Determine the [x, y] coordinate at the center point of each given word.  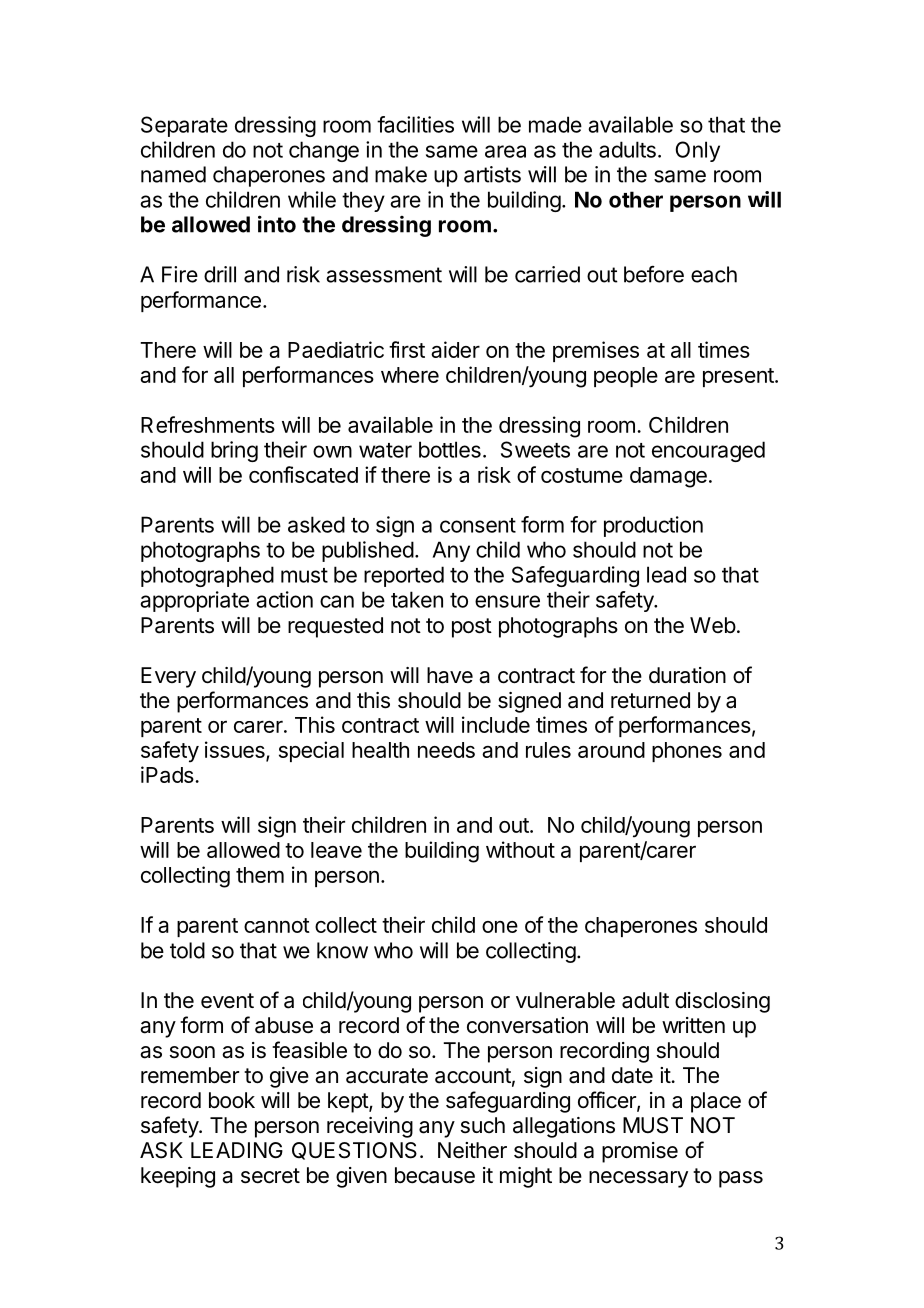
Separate [184, 126]
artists [492, 174]
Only [697, 151]
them [260, 875]
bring [234, 451]
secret [270, 1176]
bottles [450, 449]
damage [668, 477]
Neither [472, 1150]
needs [446, 750]
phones [687, 752]
